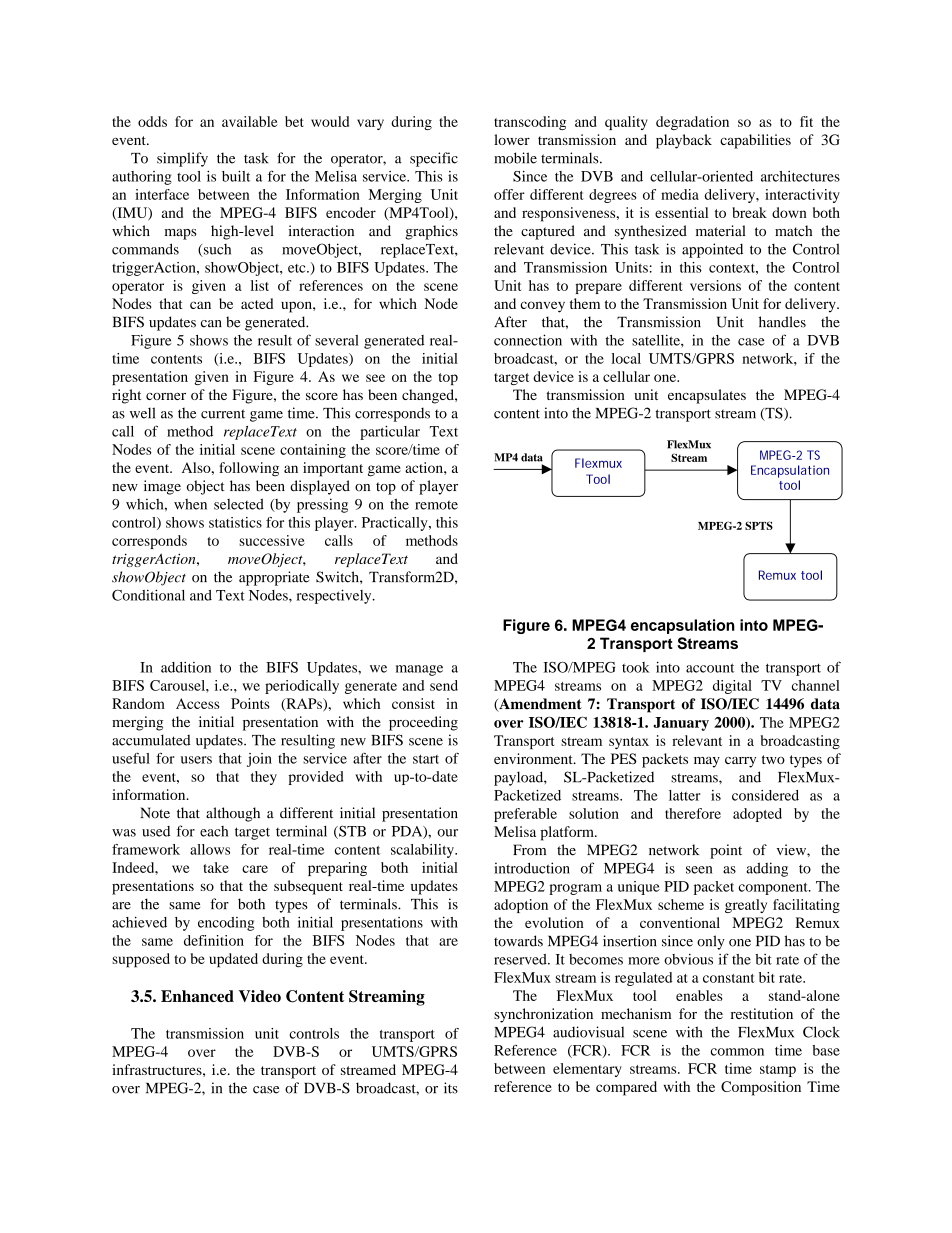 The image size is (952, 1233). What do you see at coordinates (737, 1052) in the document?
I see `common` at bounding box center [737, 1052].
